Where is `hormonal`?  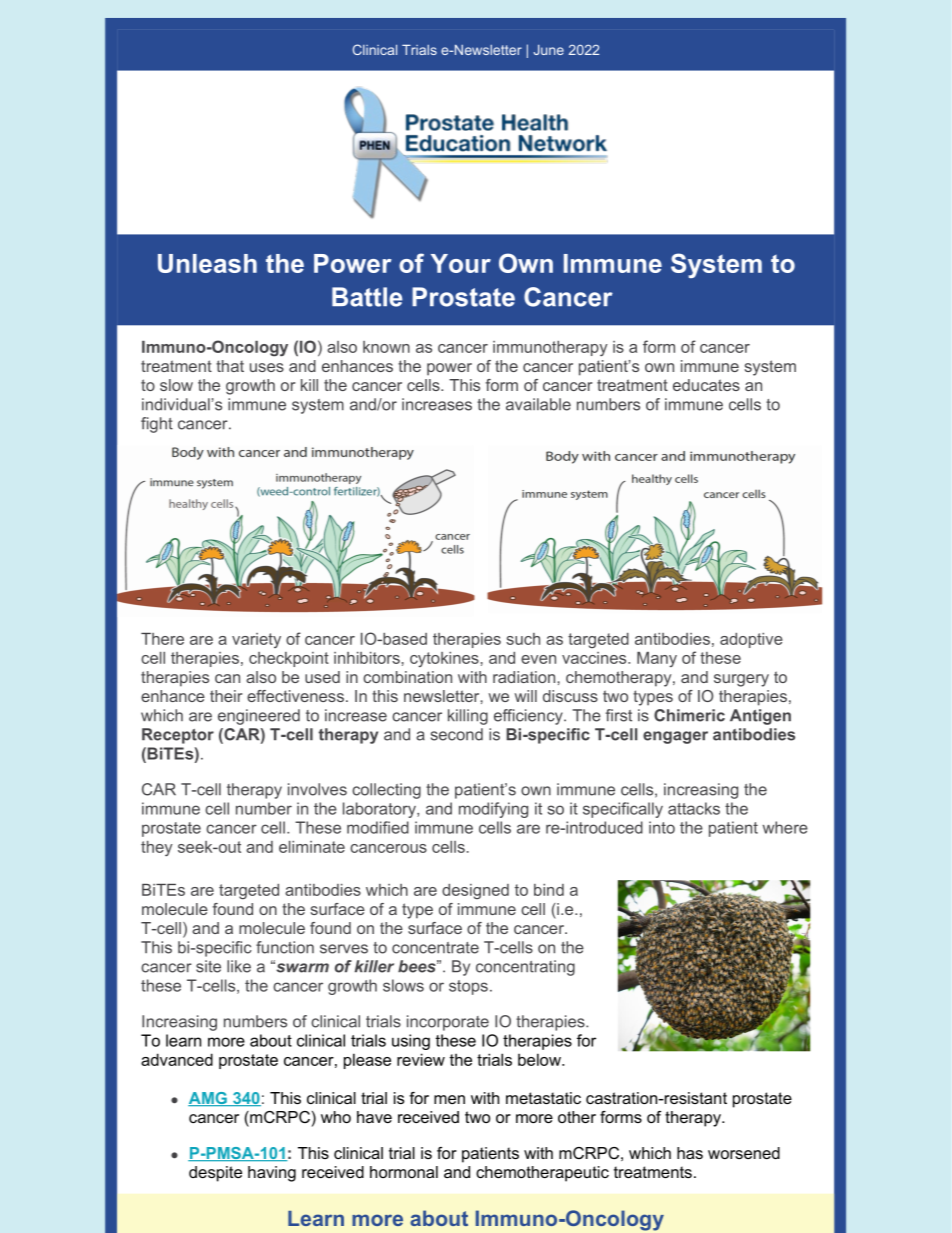
hormonal is located at coordinates (404, 1172).
